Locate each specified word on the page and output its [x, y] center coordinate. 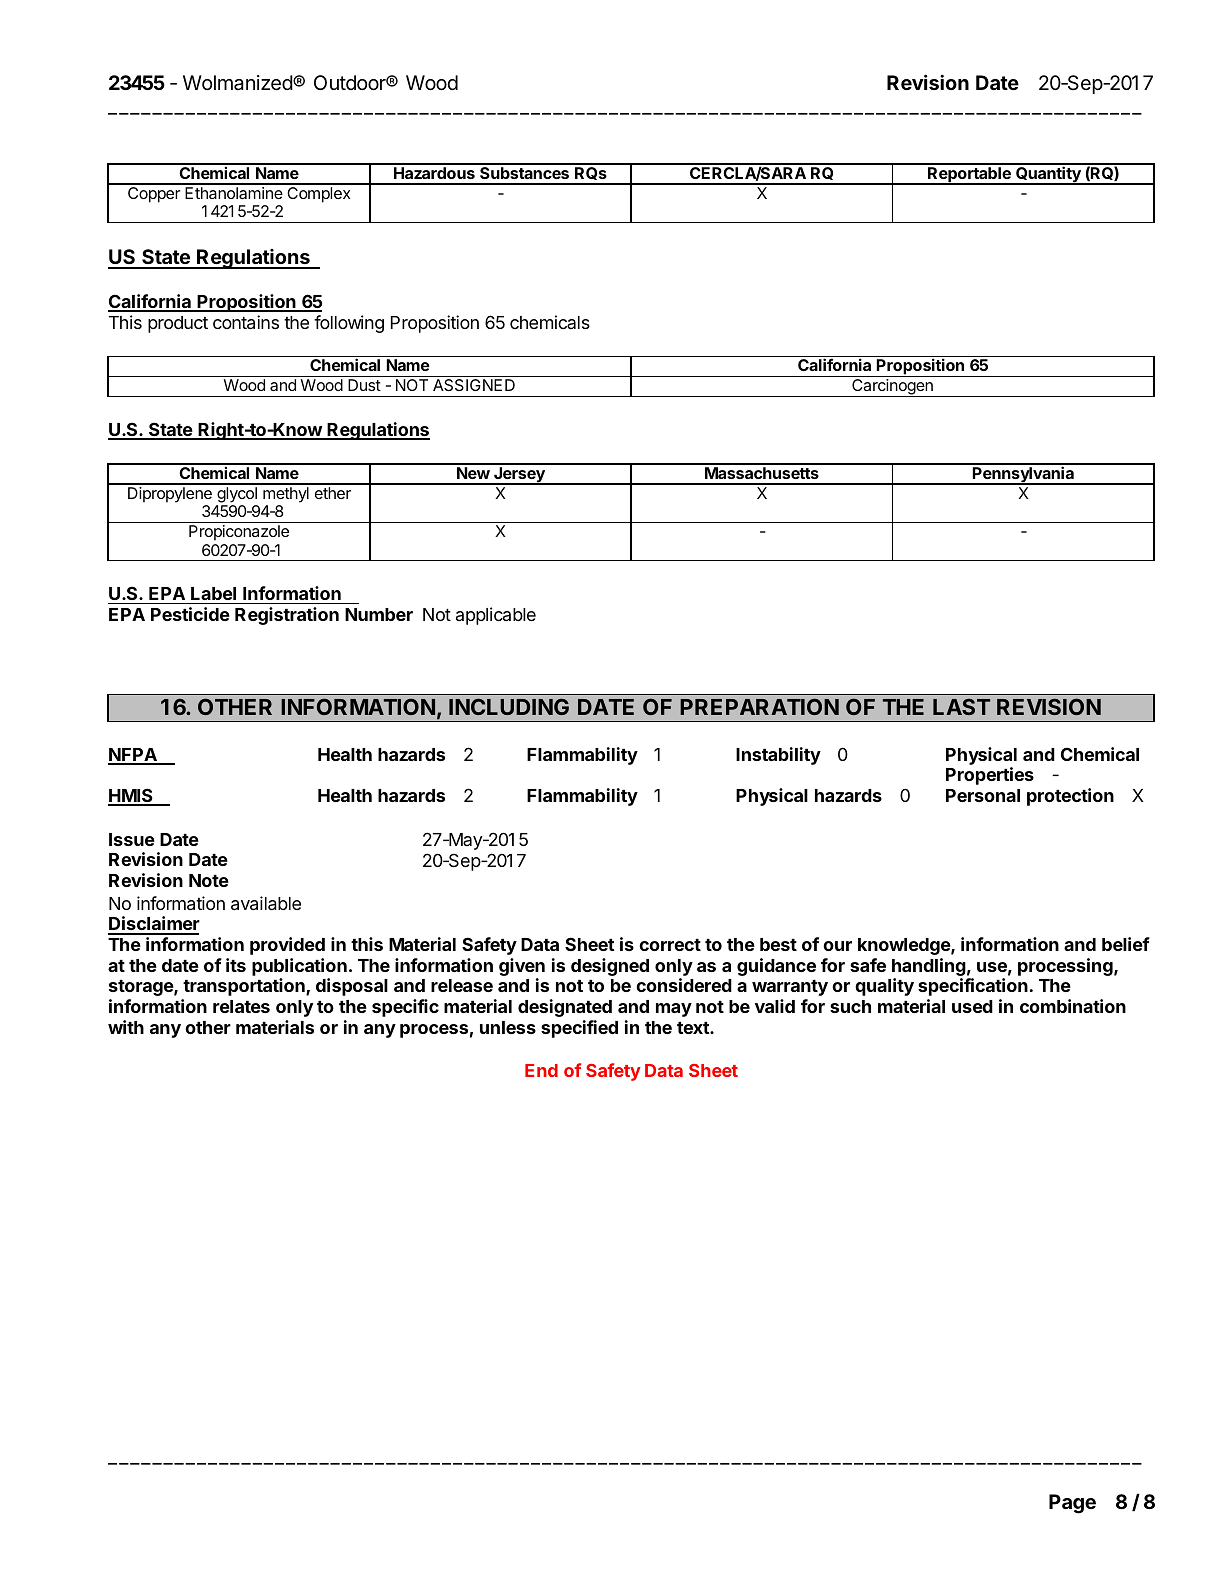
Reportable [969, 176]
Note [209, 880]
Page [1072, 1504]
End [541, 1070]
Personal [983, 795]
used [972, 1006]
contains [246, 322]
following [349, 324]
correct [670, 945]
